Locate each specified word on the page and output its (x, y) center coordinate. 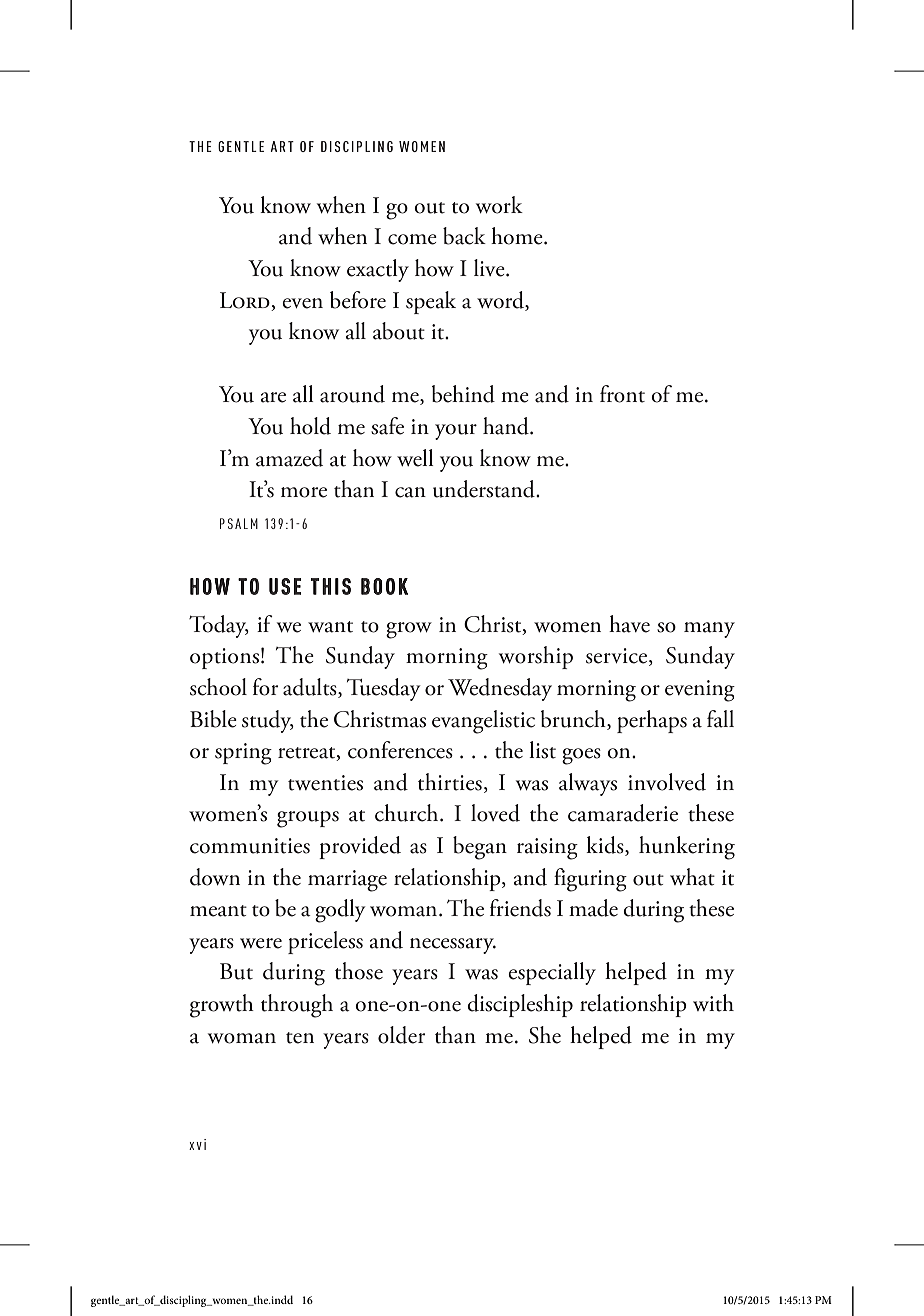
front (622, 394)
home (518, 236)
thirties (450, 782)
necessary (453, 946)
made (593, 908)
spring (243, 754)
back (464, 236)
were (261, 943)
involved (667, 782)
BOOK (384, 586)
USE (285, 586)
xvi (197, 1144)
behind (463, 394)
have (629, 624)
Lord (245, 300)
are (273, 397)
